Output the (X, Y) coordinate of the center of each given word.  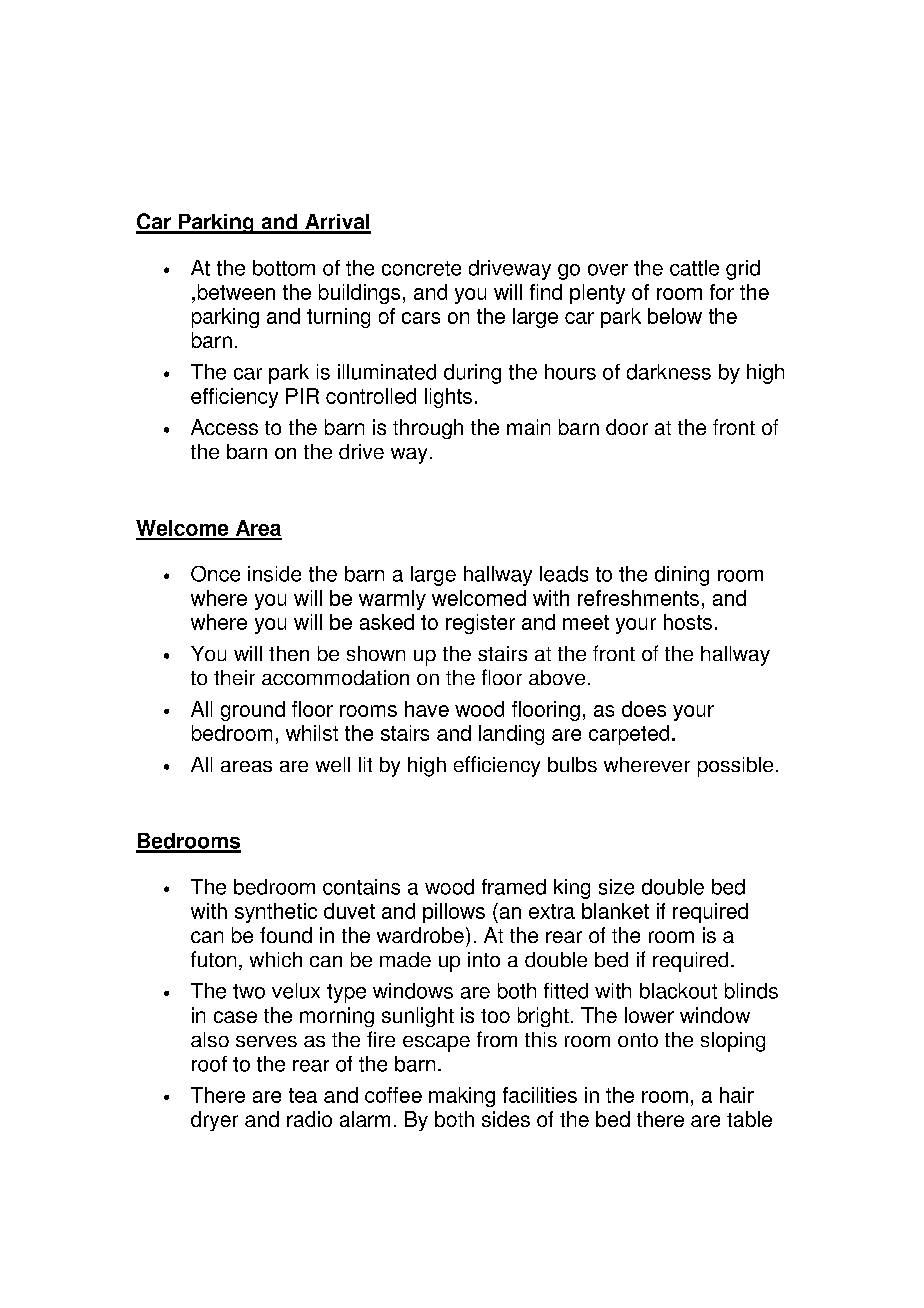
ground (253, 711)
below (675, 316)
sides (506, 1119)
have (427, 709)
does (644, 709)
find (546, 292)
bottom (284, 268)
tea (303, 1095)
